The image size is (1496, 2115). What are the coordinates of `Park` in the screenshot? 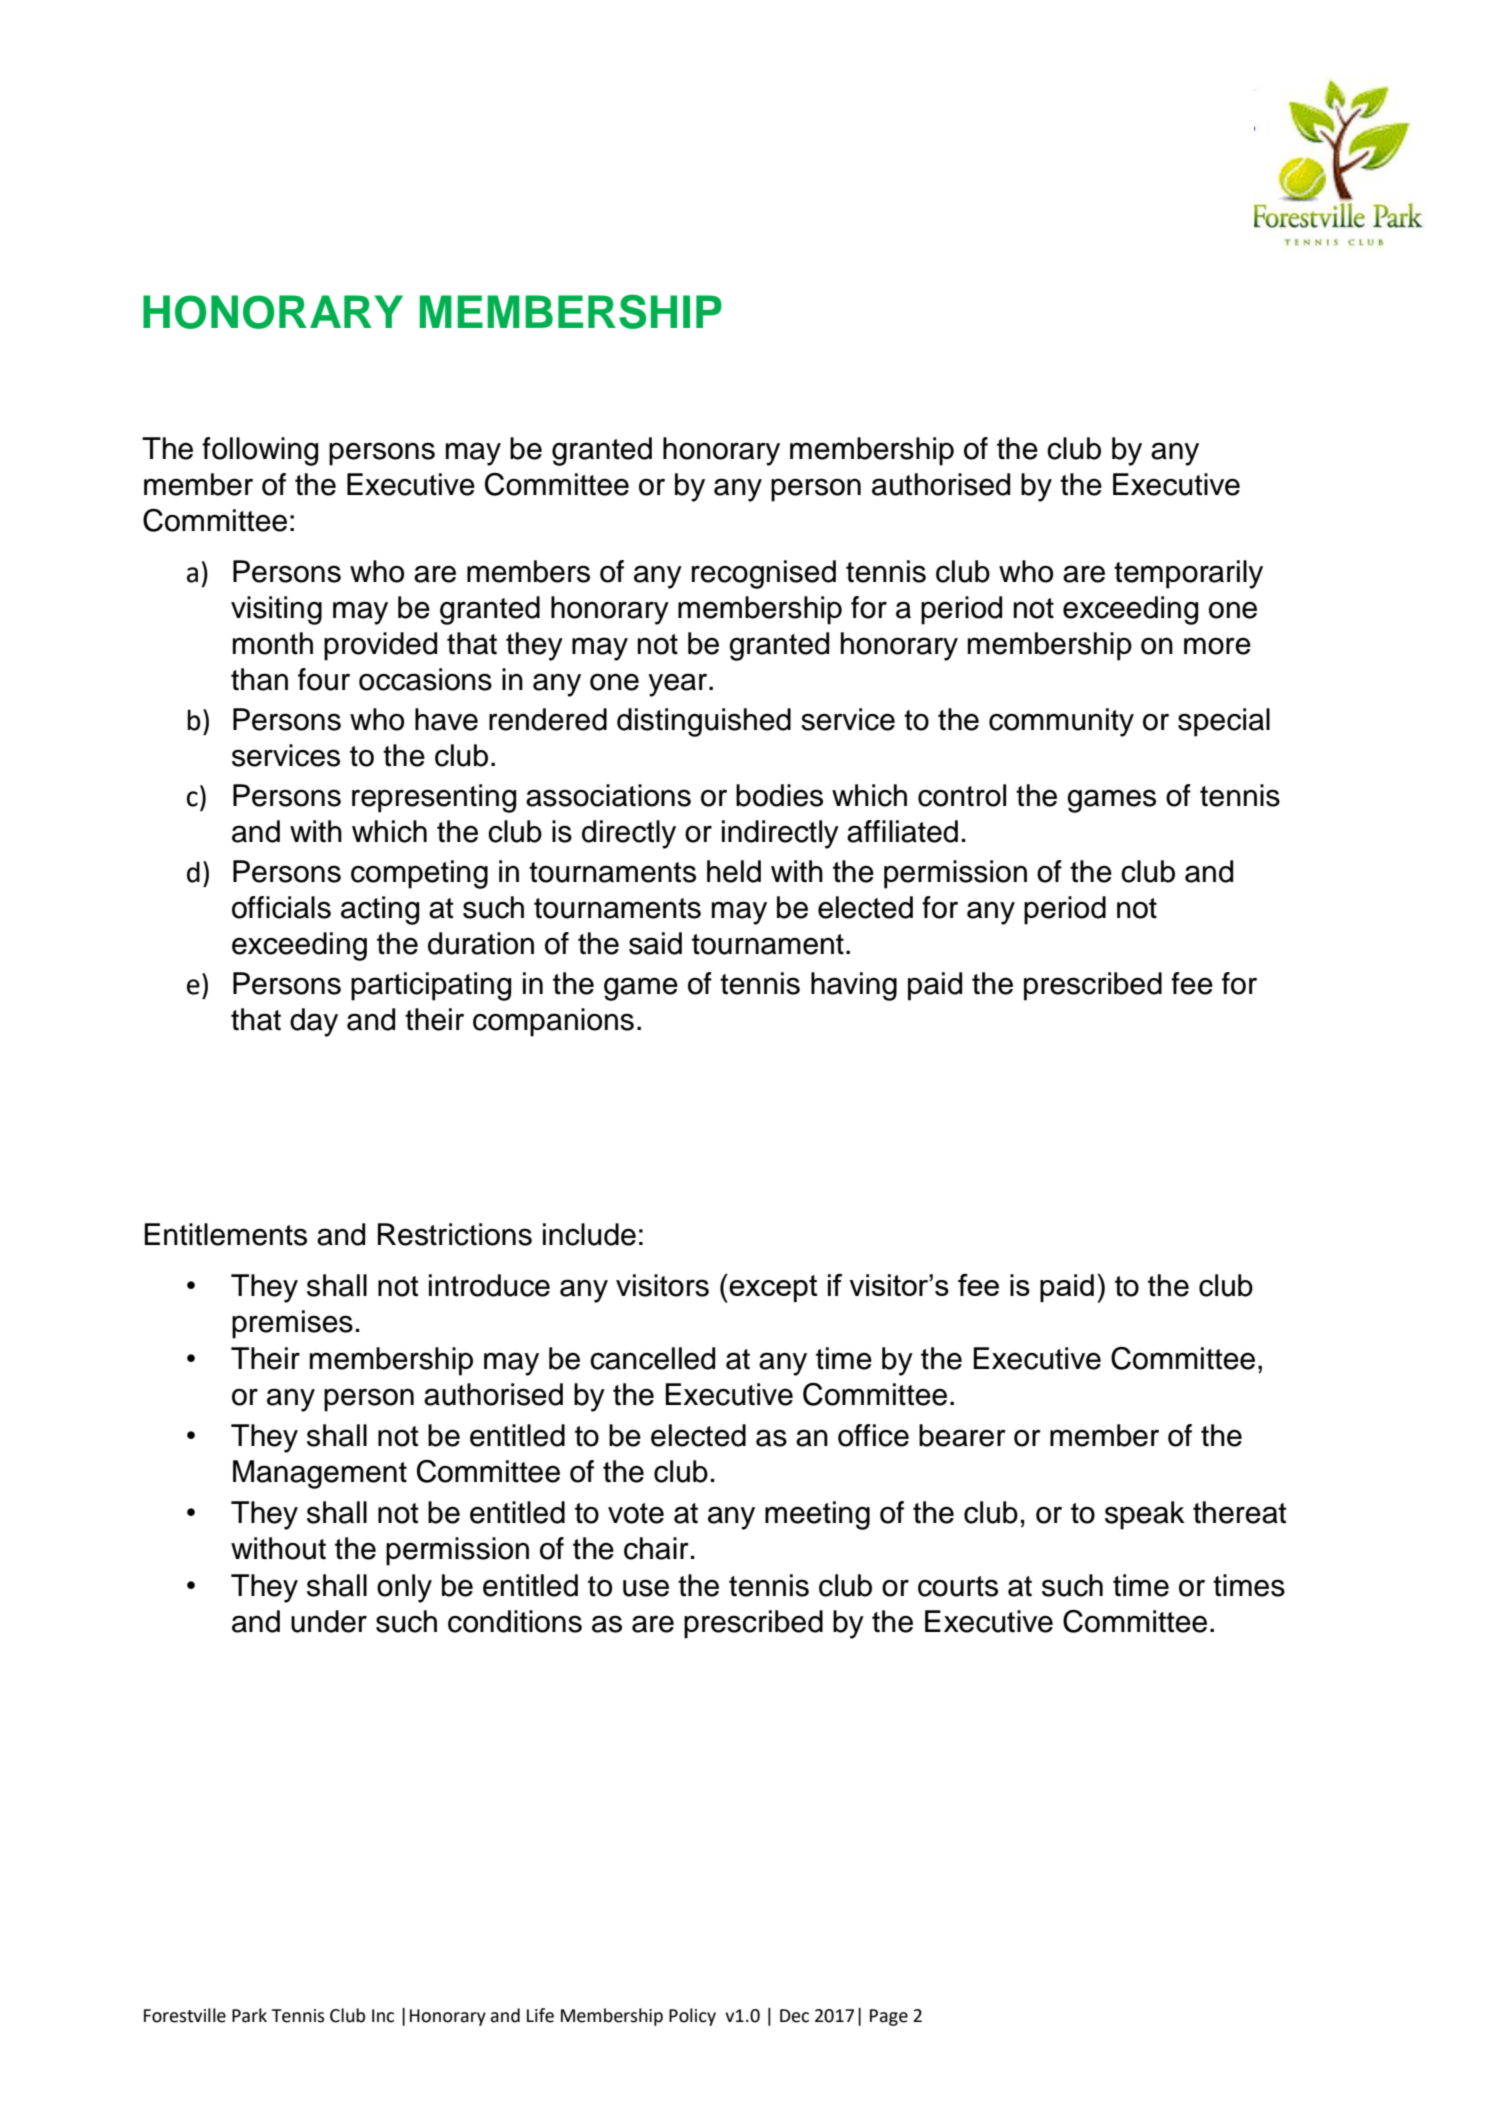 It's located at (249, 2015).
